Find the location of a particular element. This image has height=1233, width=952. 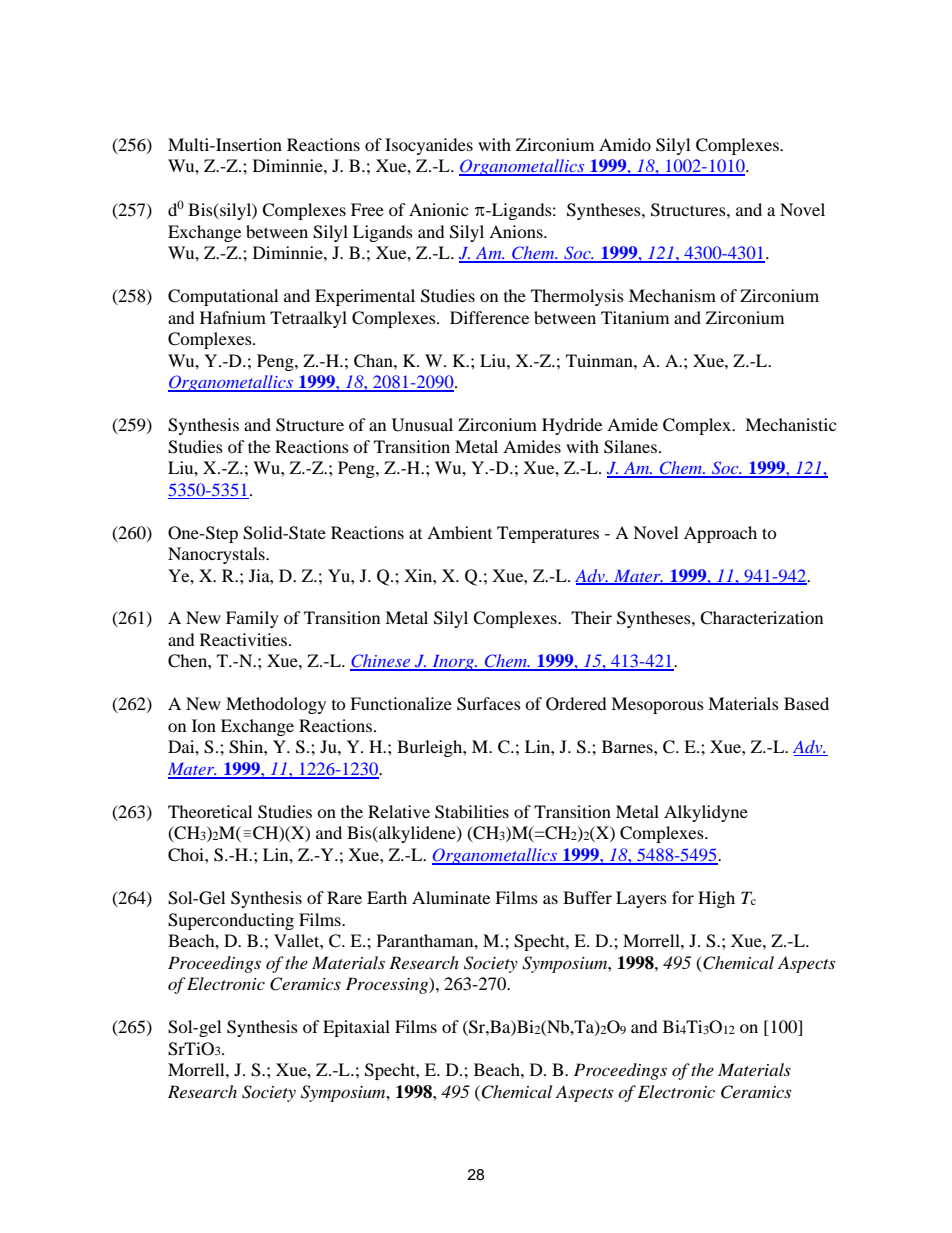

Surfaces is located at coordinates (489, 704).
